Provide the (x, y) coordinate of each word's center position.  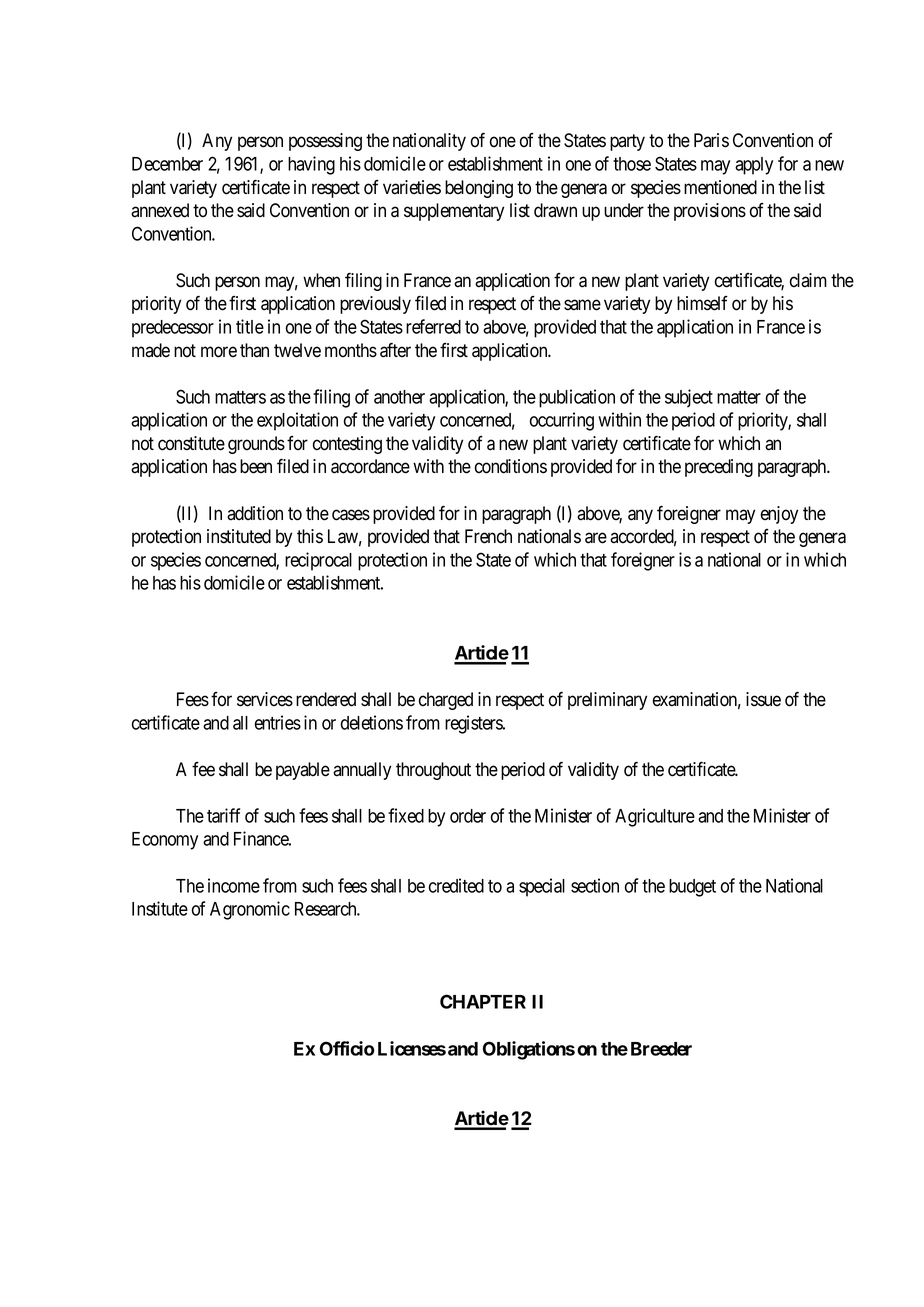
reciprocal (318, 561)
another (399, 397)
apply (754, 166)
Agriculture (655, 817)
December (167, 164)
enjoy (779, 515)
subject (689, 398)
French (488, 536)
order (468, 816)
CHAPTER (483, 1001)
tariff (223, 815)
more (219, 352)
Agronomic (250, 910)
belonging (479, 189)
